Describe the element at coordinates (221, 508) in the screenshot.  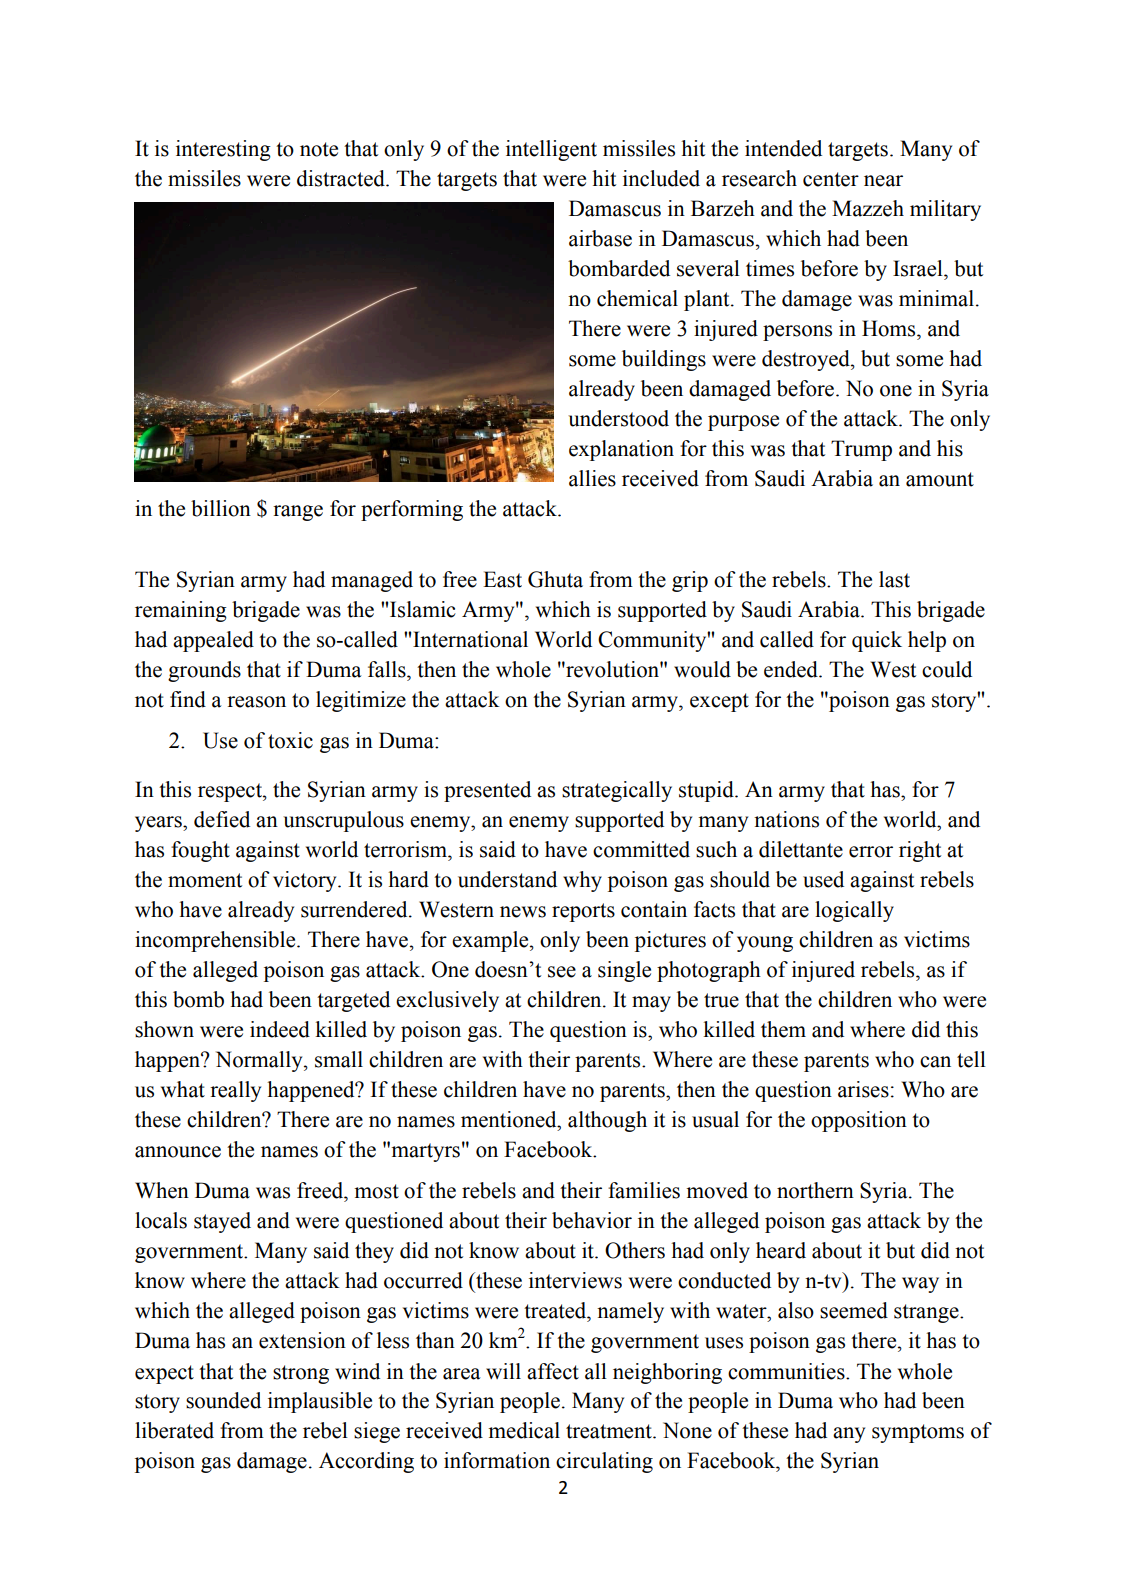
I see `billion` at that location.
